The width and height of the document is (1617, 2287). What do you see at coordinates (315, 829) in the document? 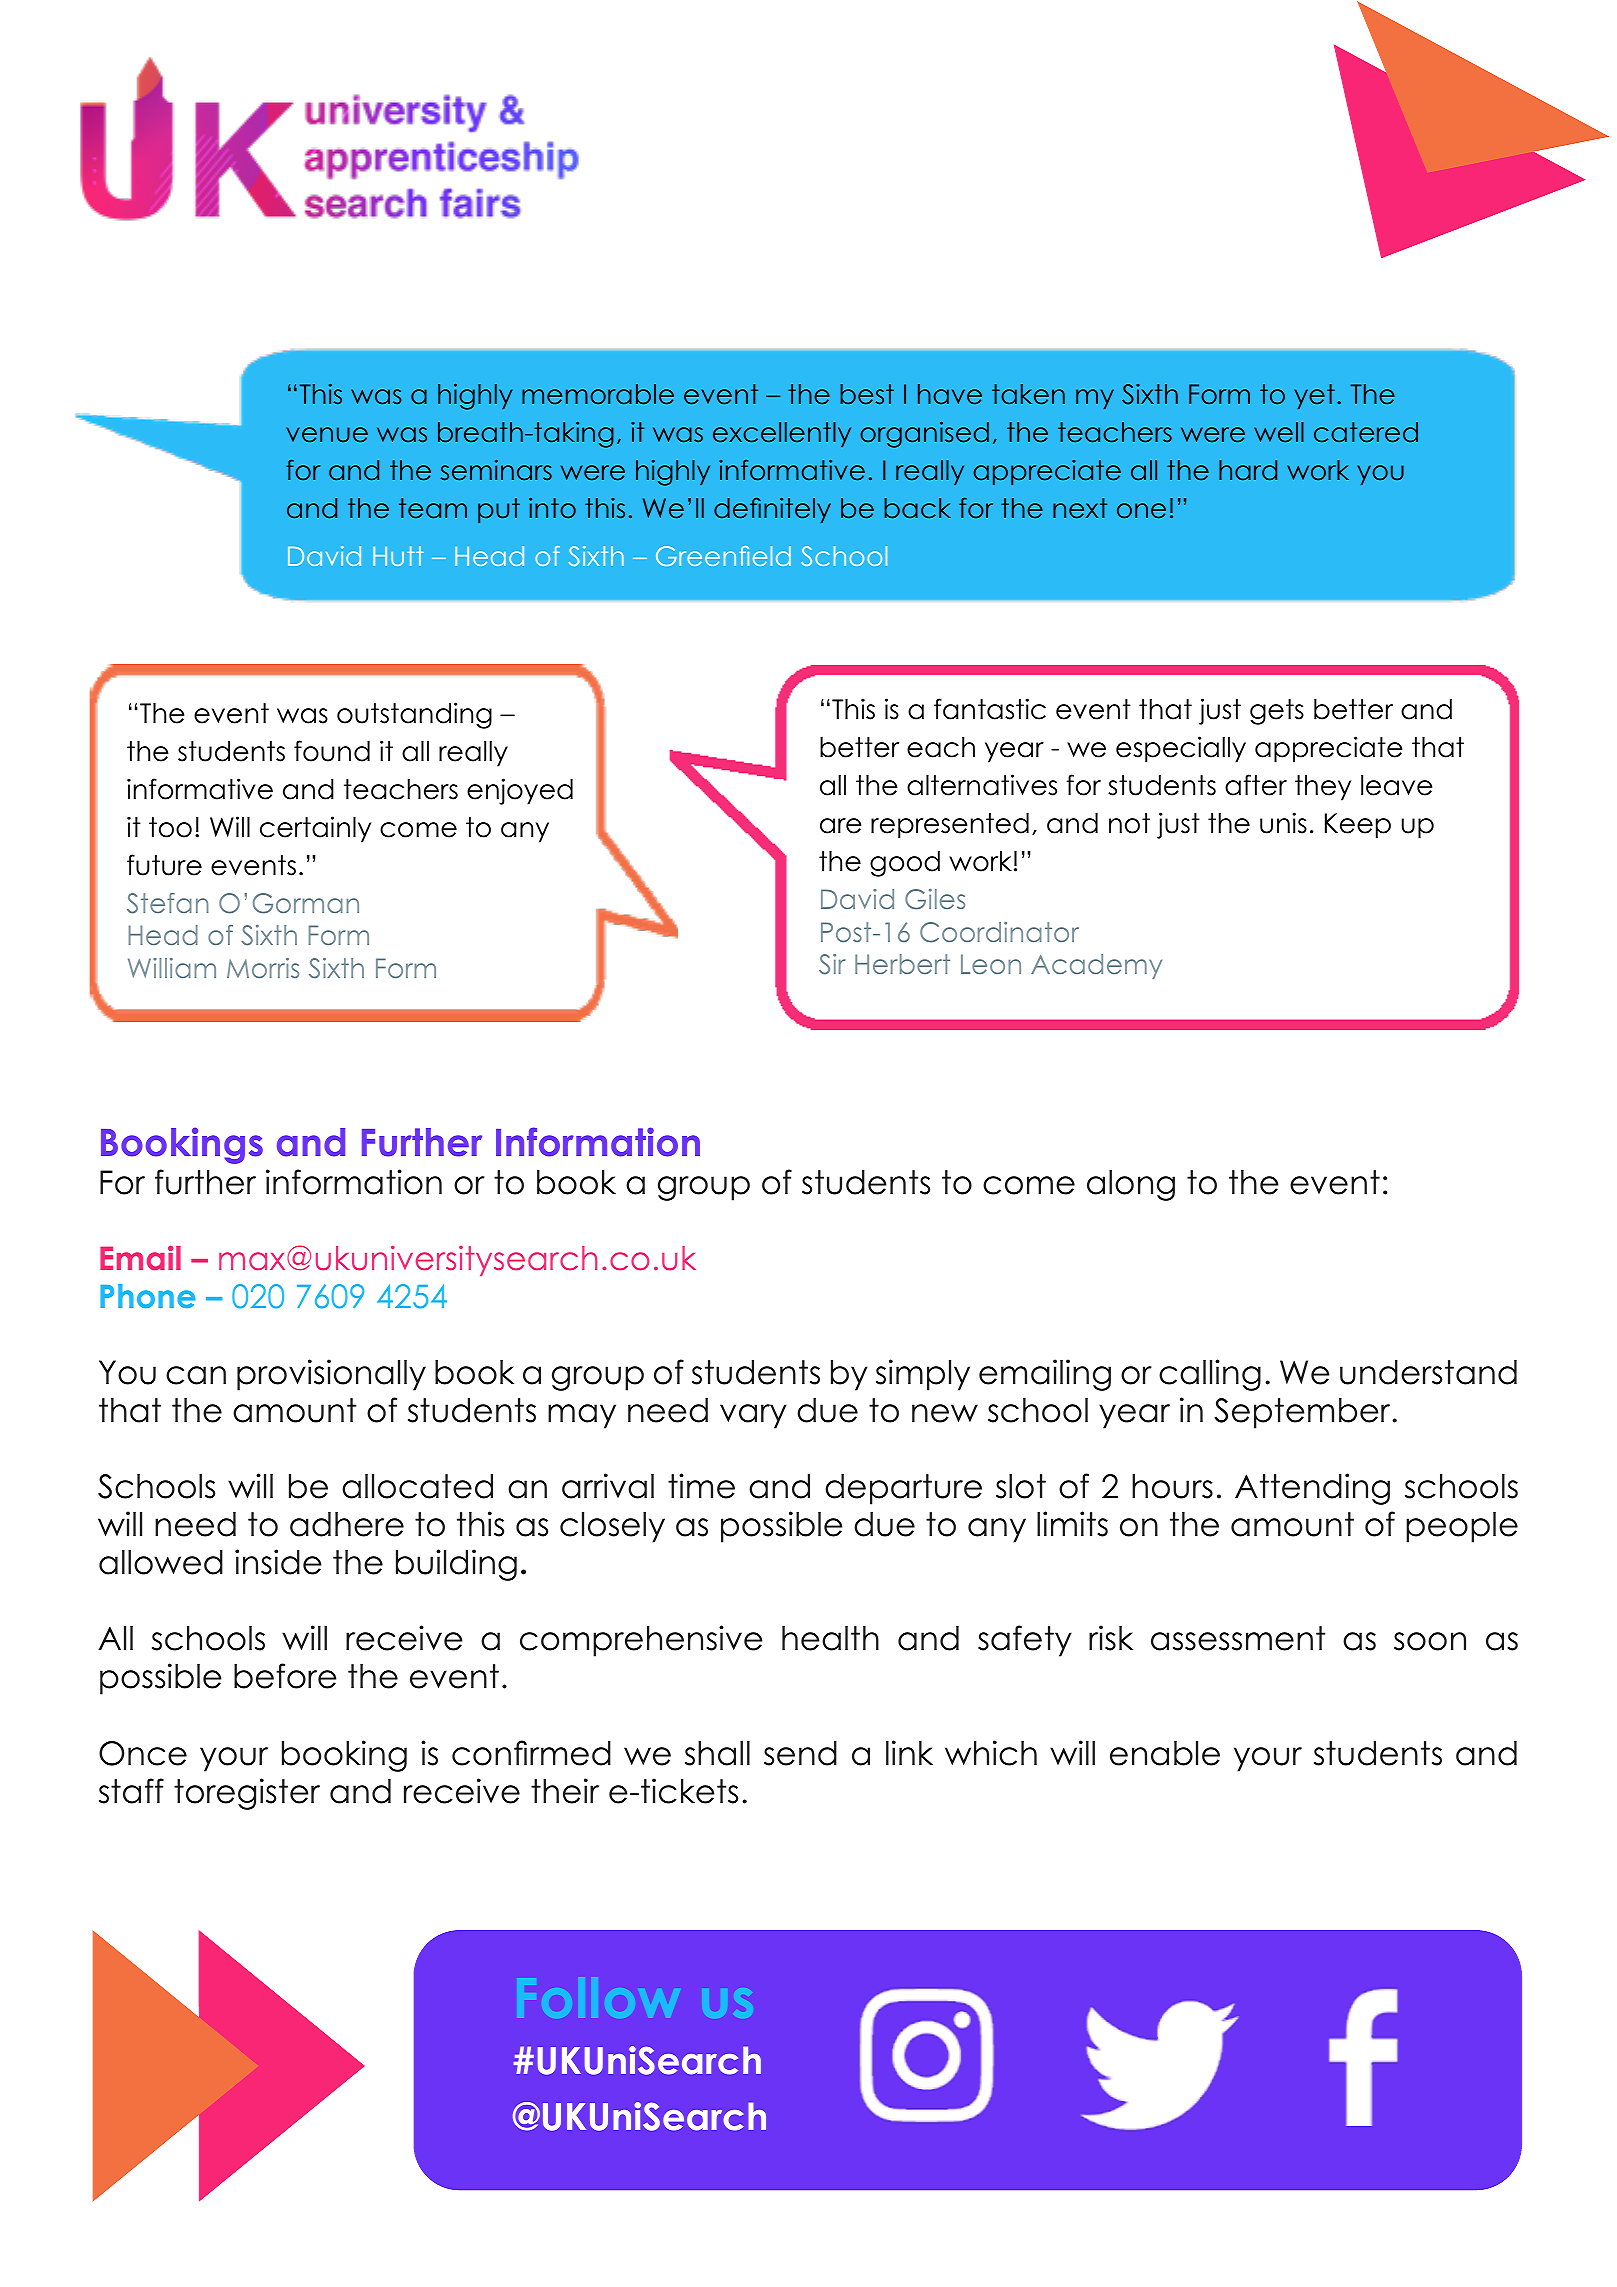
I see `certainly` at bounding box center [315, 829].
